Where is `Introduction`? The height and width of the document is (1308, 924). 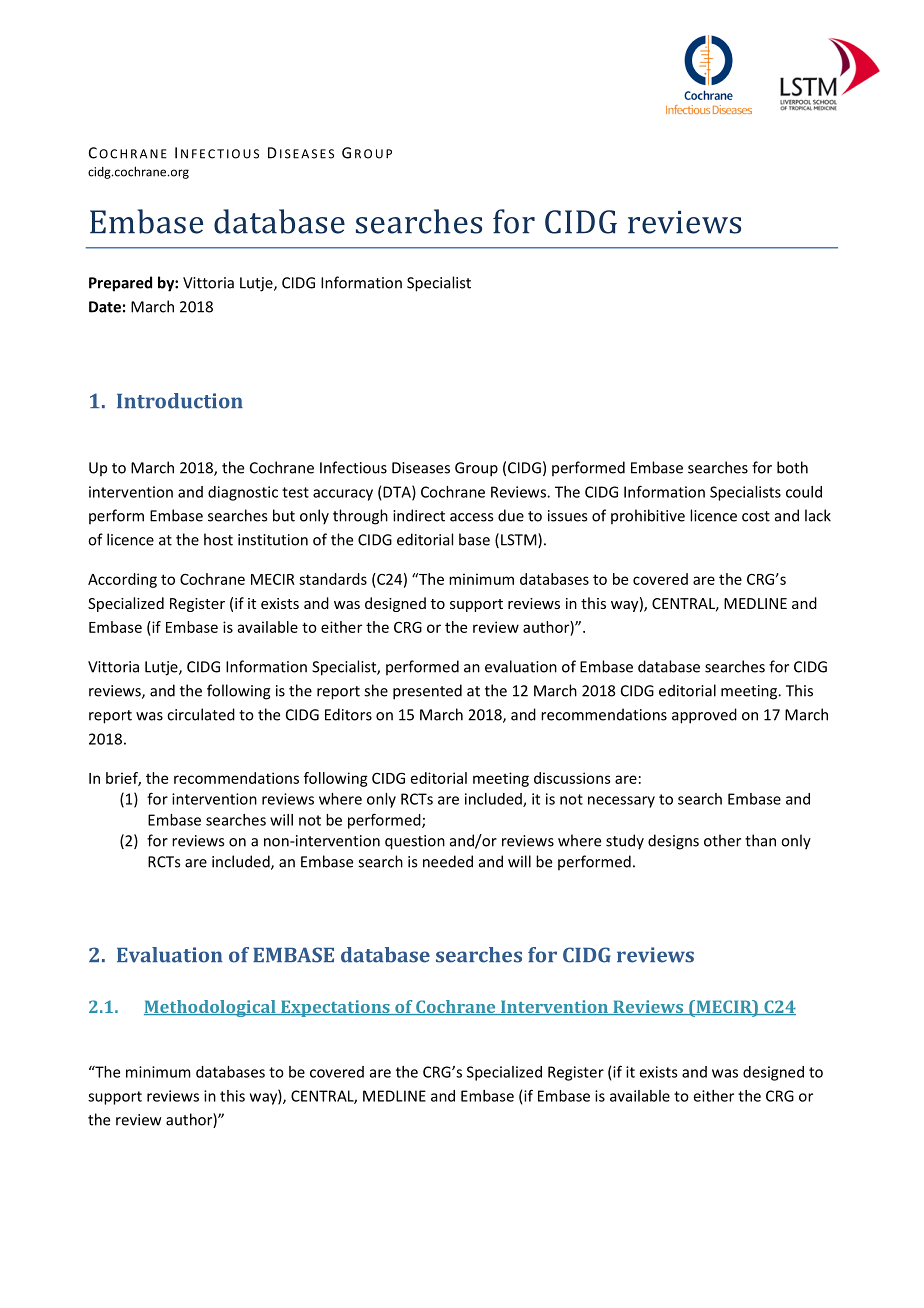
Introduction is located at coordinates (180, 401).
